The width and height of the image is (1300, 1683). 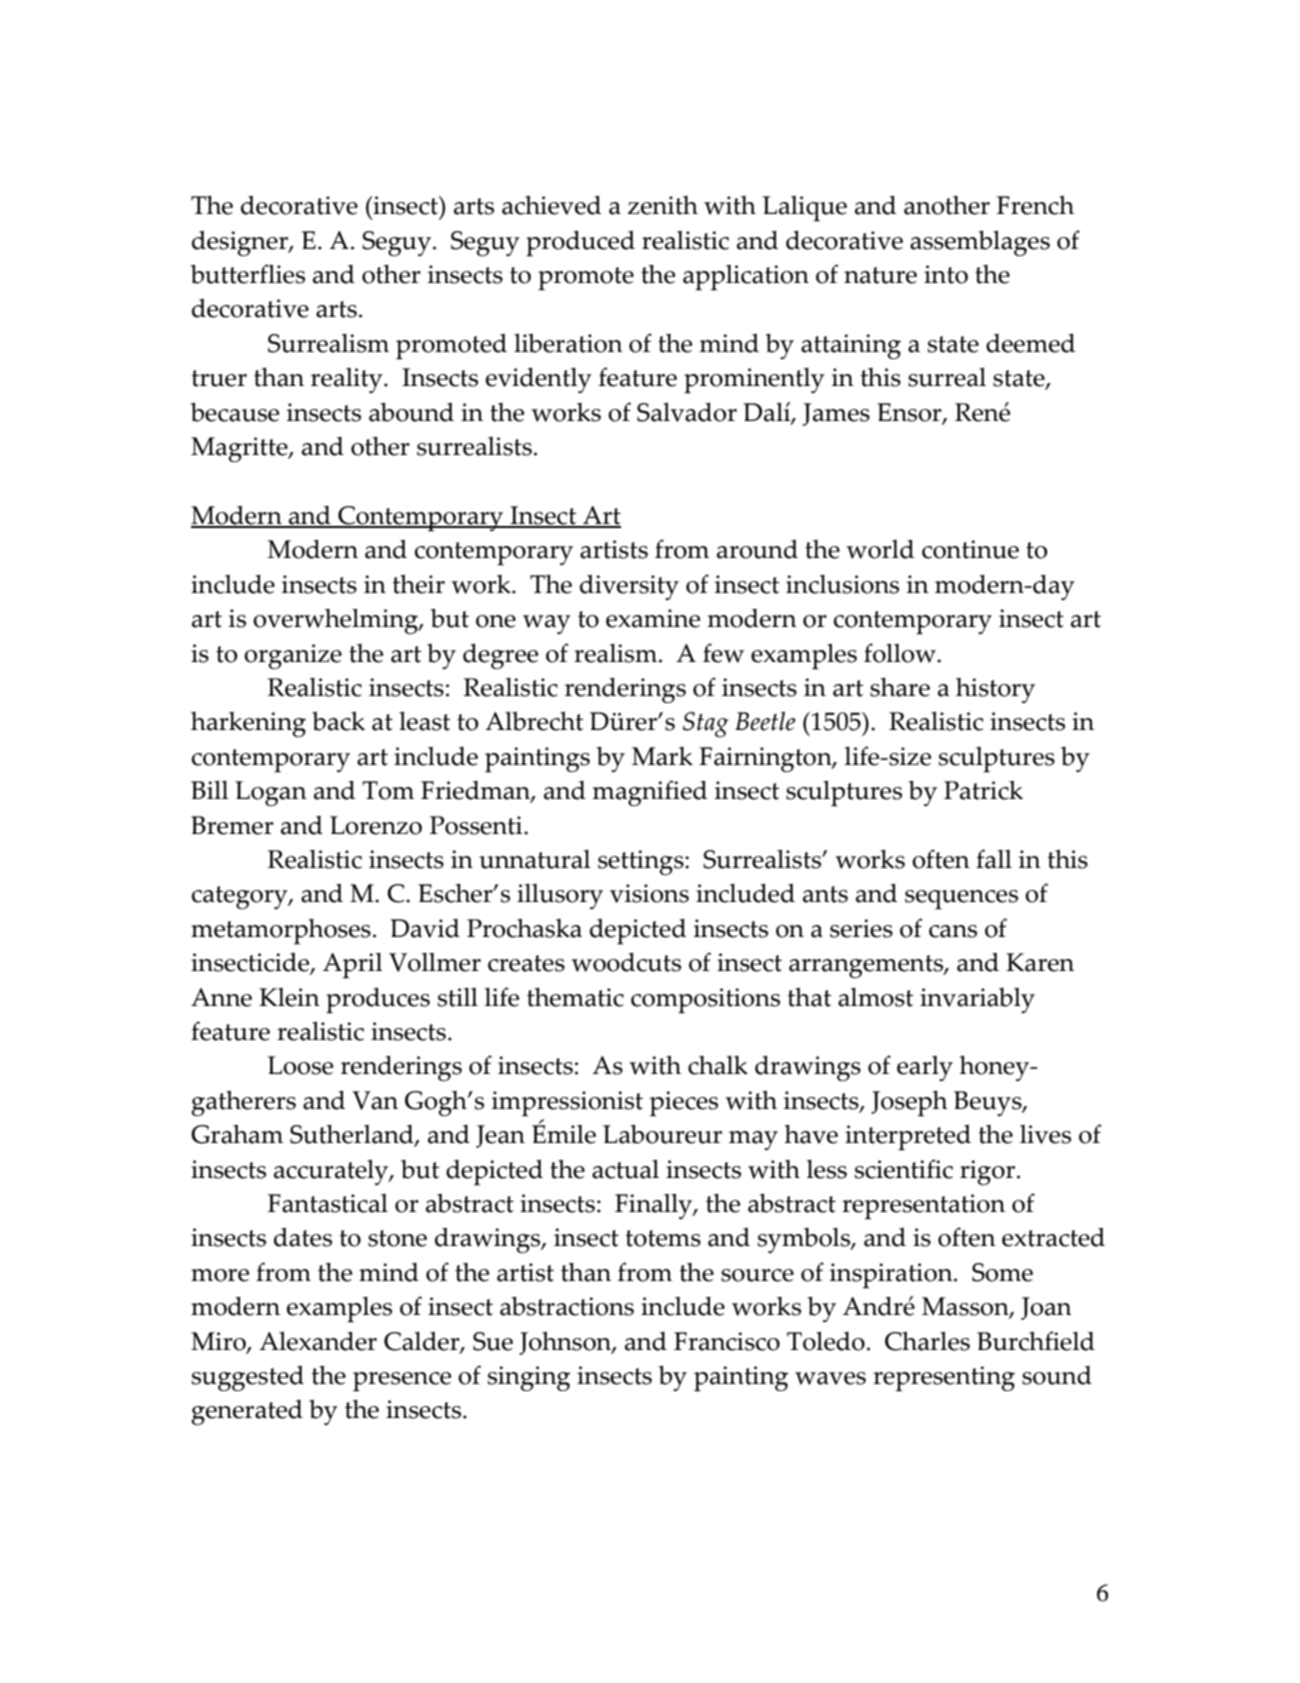 What do you see at coordinates (271, 793) in the image?
I see `Logan` at bounding box center [271, 793].
